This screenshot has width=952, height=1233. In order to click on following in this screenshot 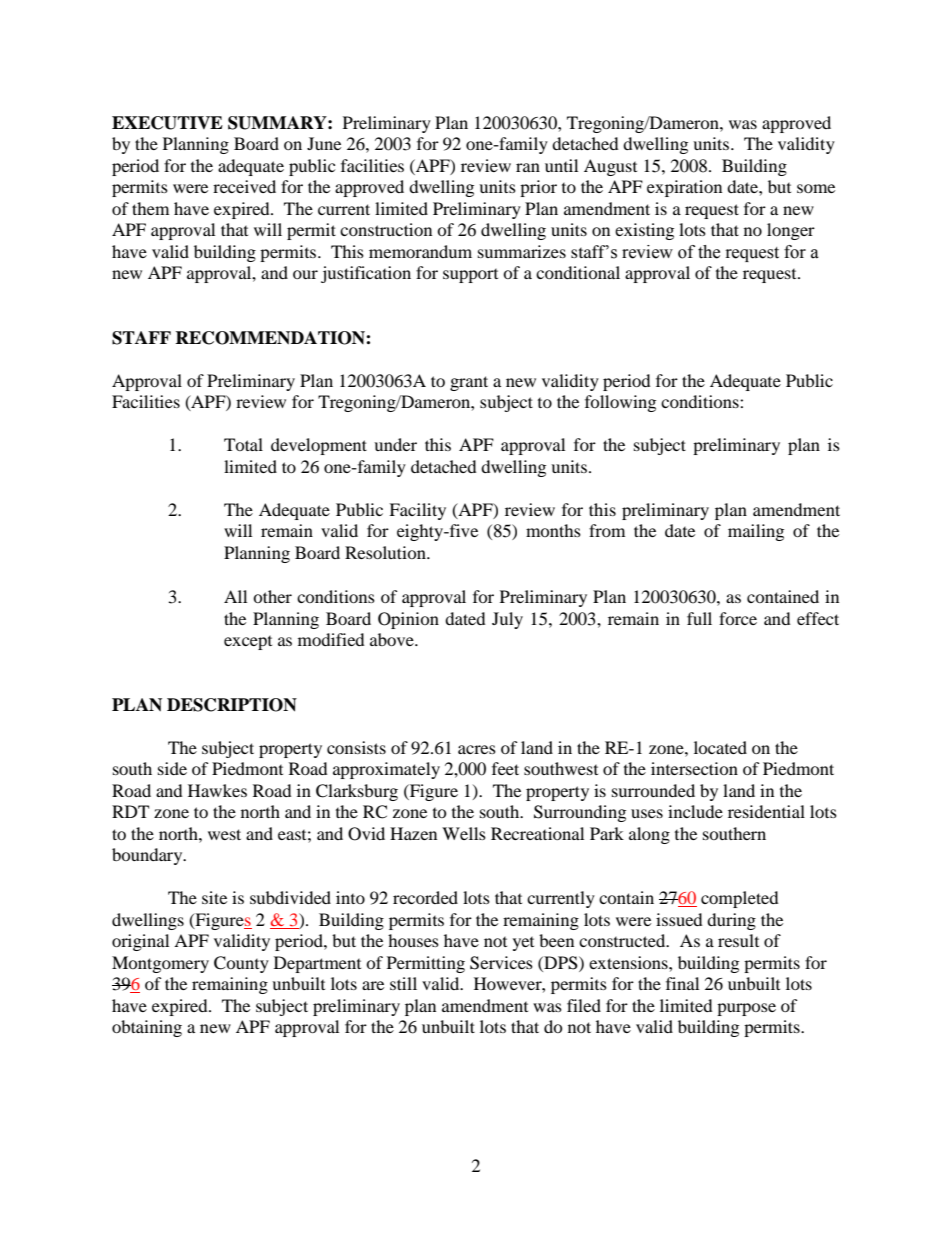, I will do `click(620, 403)`.
